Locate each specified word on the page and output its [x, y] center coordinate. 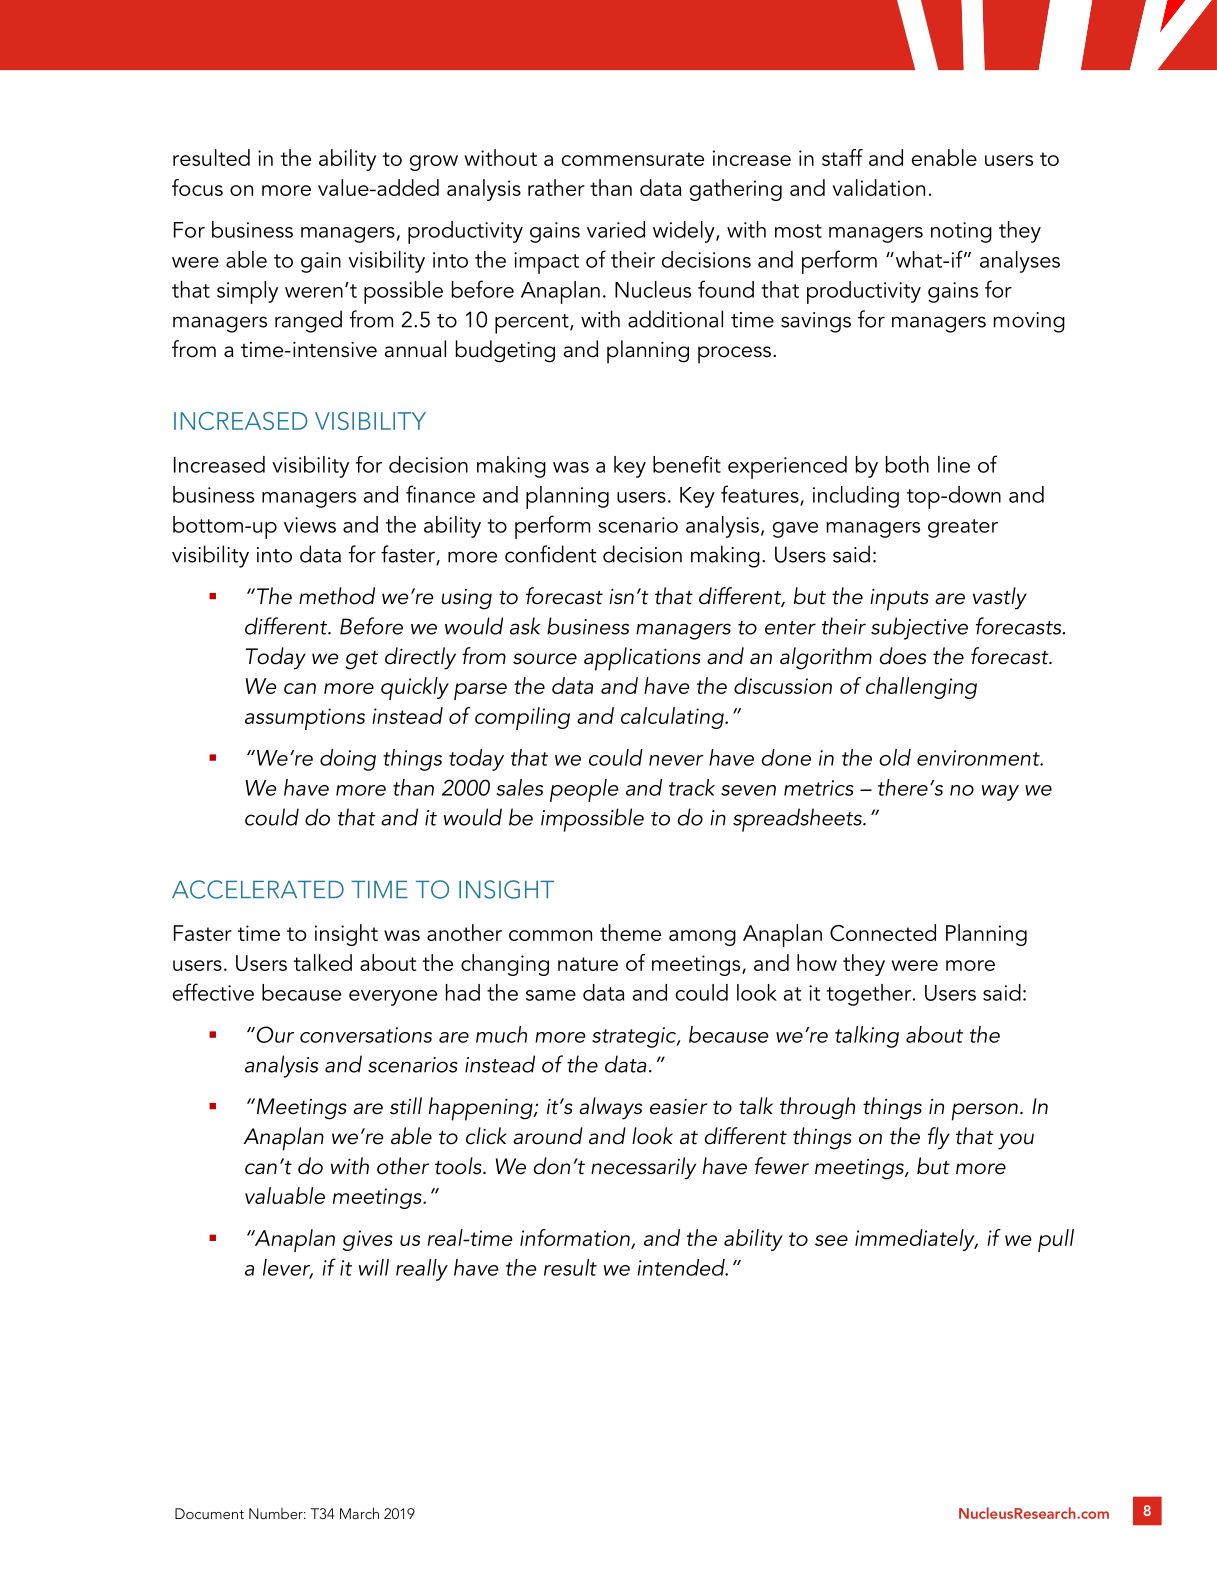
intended [682, 1267]
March [359, 1513]
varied [616, 229]
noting [961, 232]
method [337, 596]
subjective [919, 628]
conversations [366, 1035]
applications [642, 659]
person [985, 1112]
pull [1056, 1240]
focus [197, 187]
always [610, 1108]
